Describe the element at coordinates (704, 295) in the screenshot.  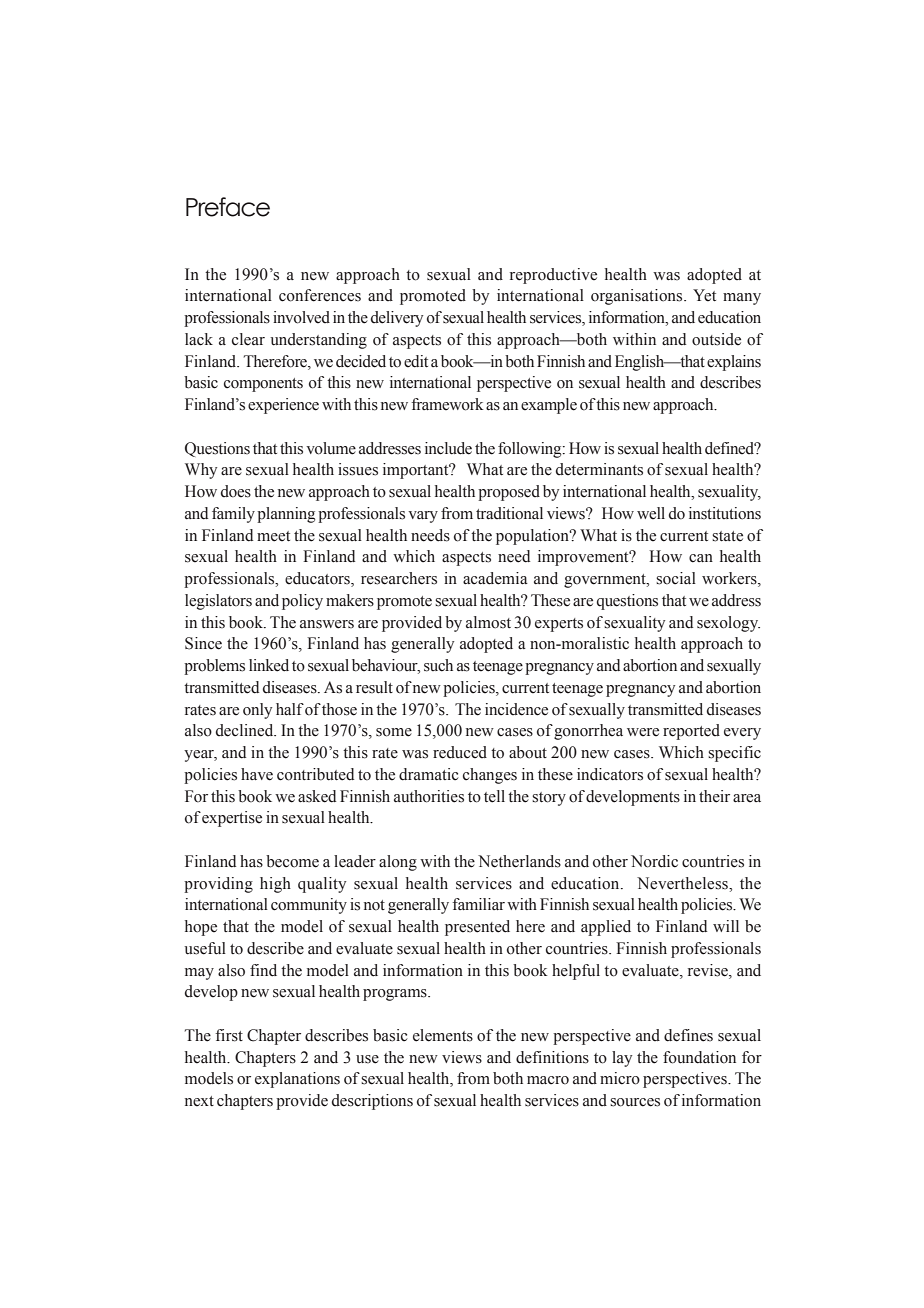
I see `Yet` at that location.
